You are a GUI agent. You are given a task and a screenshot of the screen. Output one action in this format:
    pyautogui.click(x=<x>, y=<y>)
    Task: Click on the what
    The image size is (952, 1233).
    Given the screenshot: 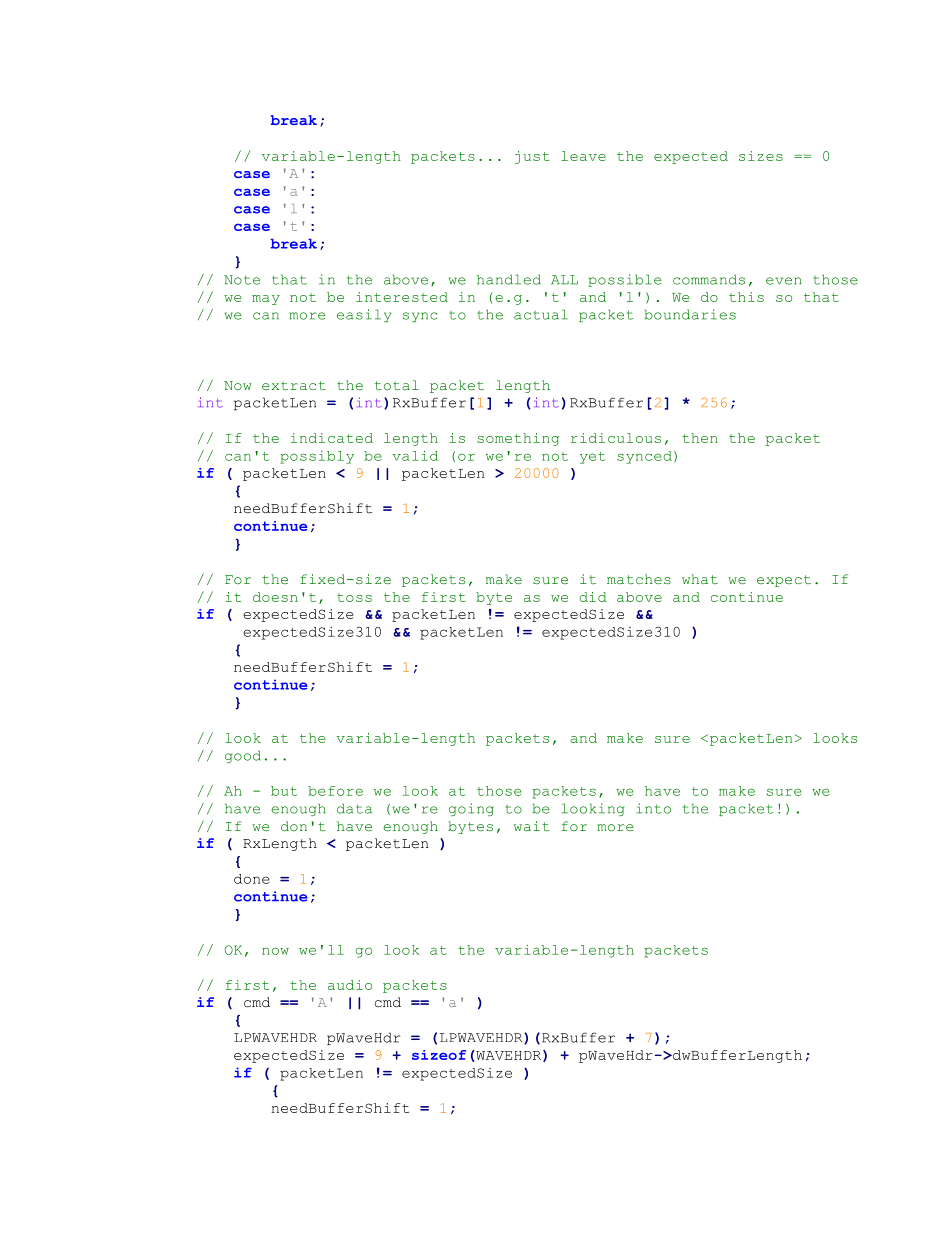 What is the action you would take?
    pyautogui.click(x=700, y=579)
